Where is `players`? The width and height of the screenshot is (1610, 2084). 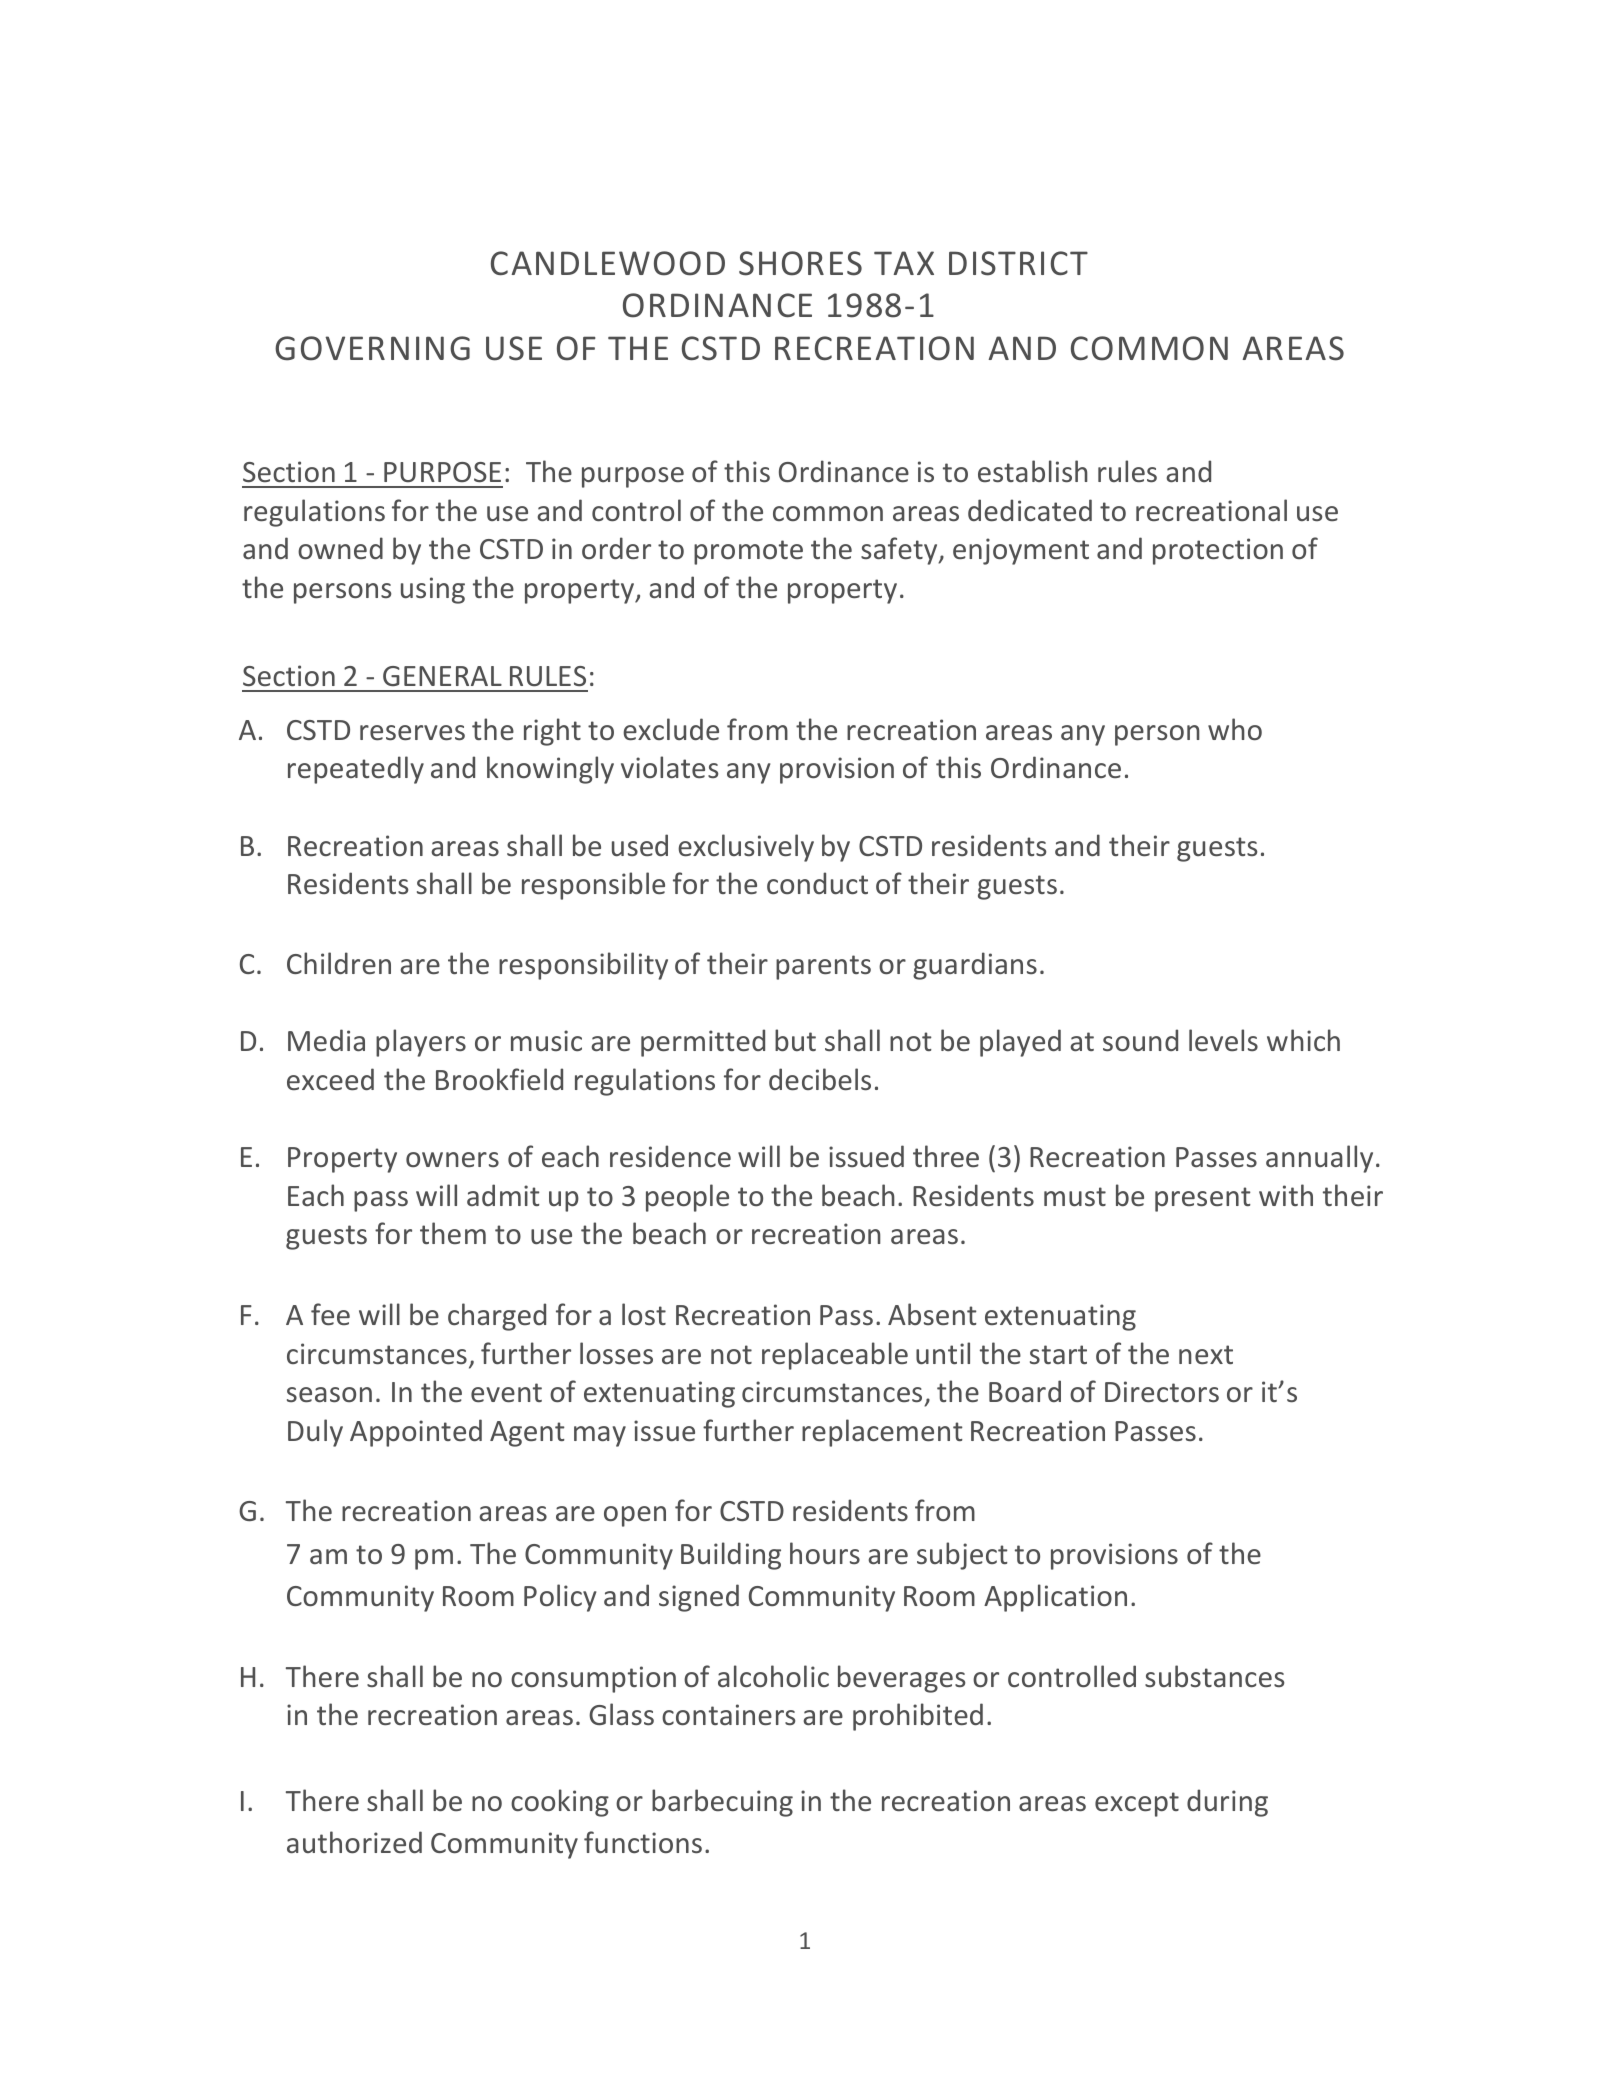 players is located at coordinates (421, 1043).
